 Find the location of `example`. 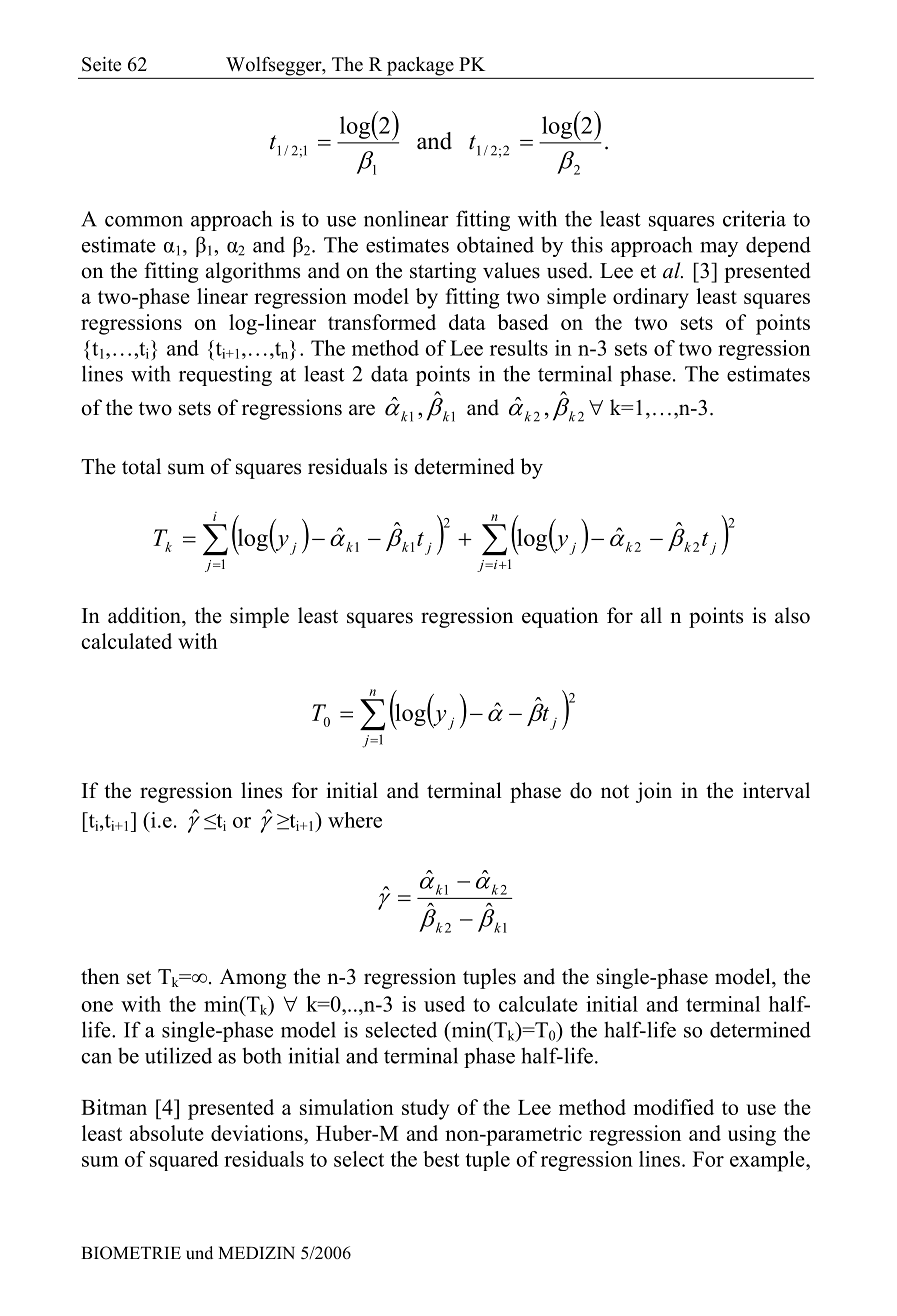

example is located at coordinates (768, 1161).
